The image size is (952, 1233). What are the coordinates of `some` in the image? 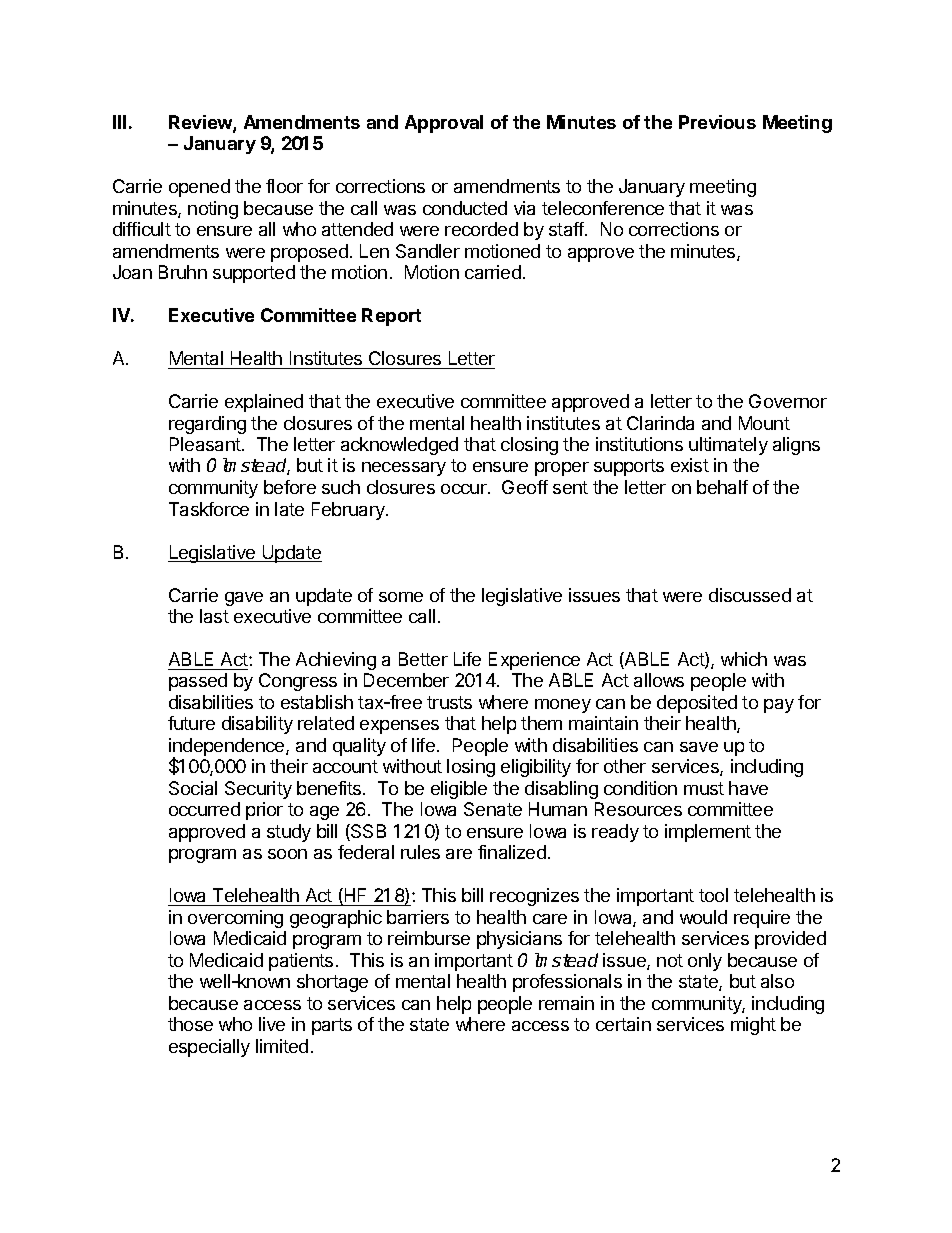 It's located at (401, 597).
